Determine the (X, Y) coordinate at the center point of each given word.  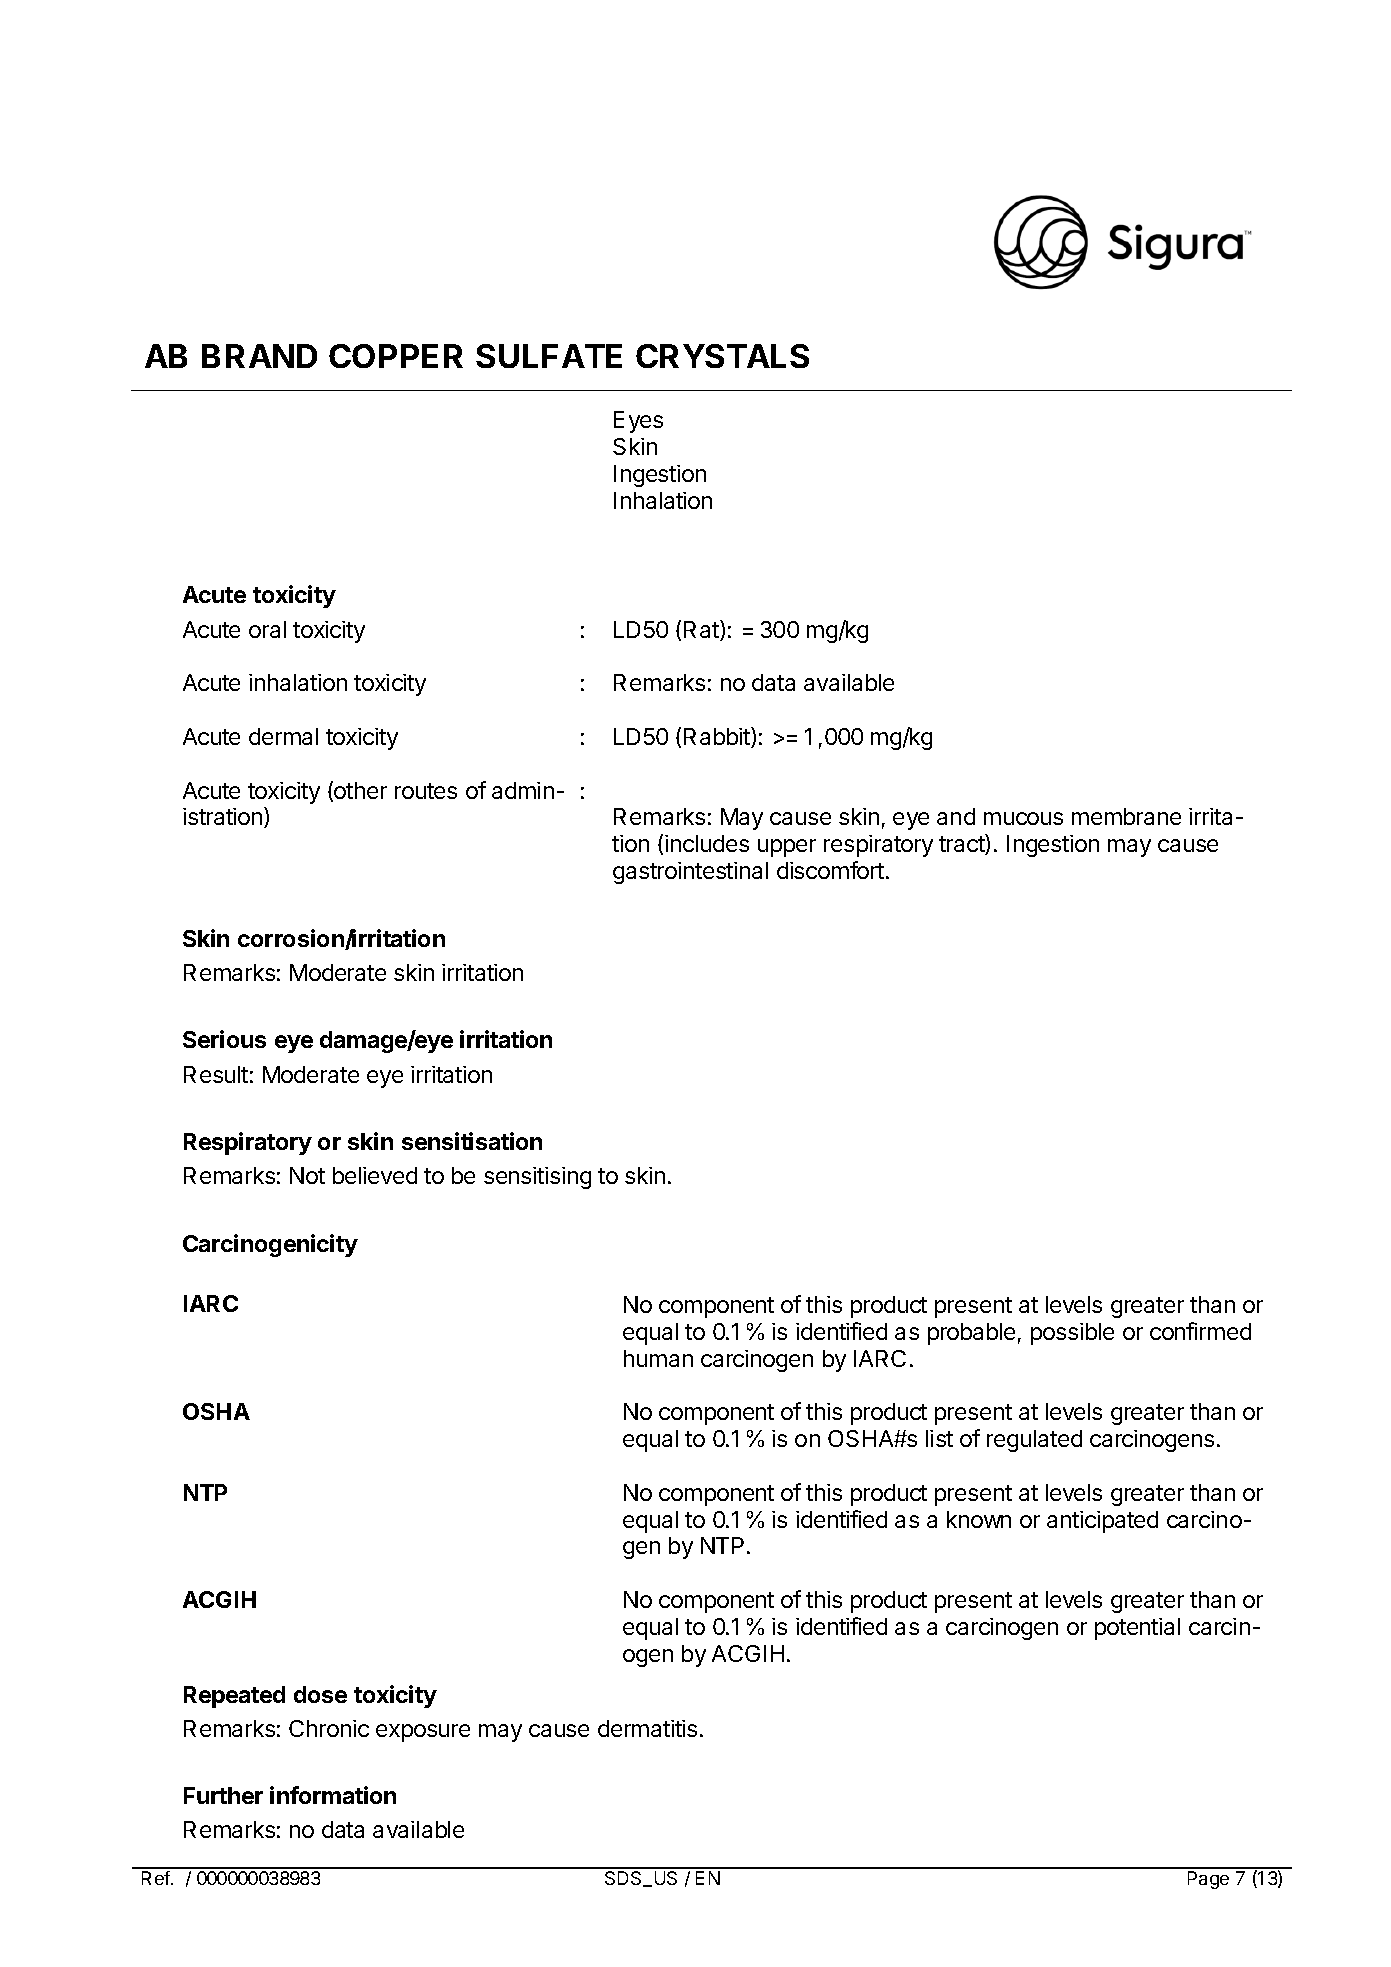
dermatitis (647, 1728)
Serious (224, 1039)
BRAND (259, 356)
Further (223, 1795)
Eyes (638, 422)
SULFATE (549, 356)
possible (1072, 1334)
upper (787, 848)
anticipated (1102, 1522)
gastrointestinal (690, 873)
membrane (1126, 816)
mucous (1023, 818)
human (658, 1358)
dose (320, 1694)
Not (307, 1175)
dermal (283, 736)
